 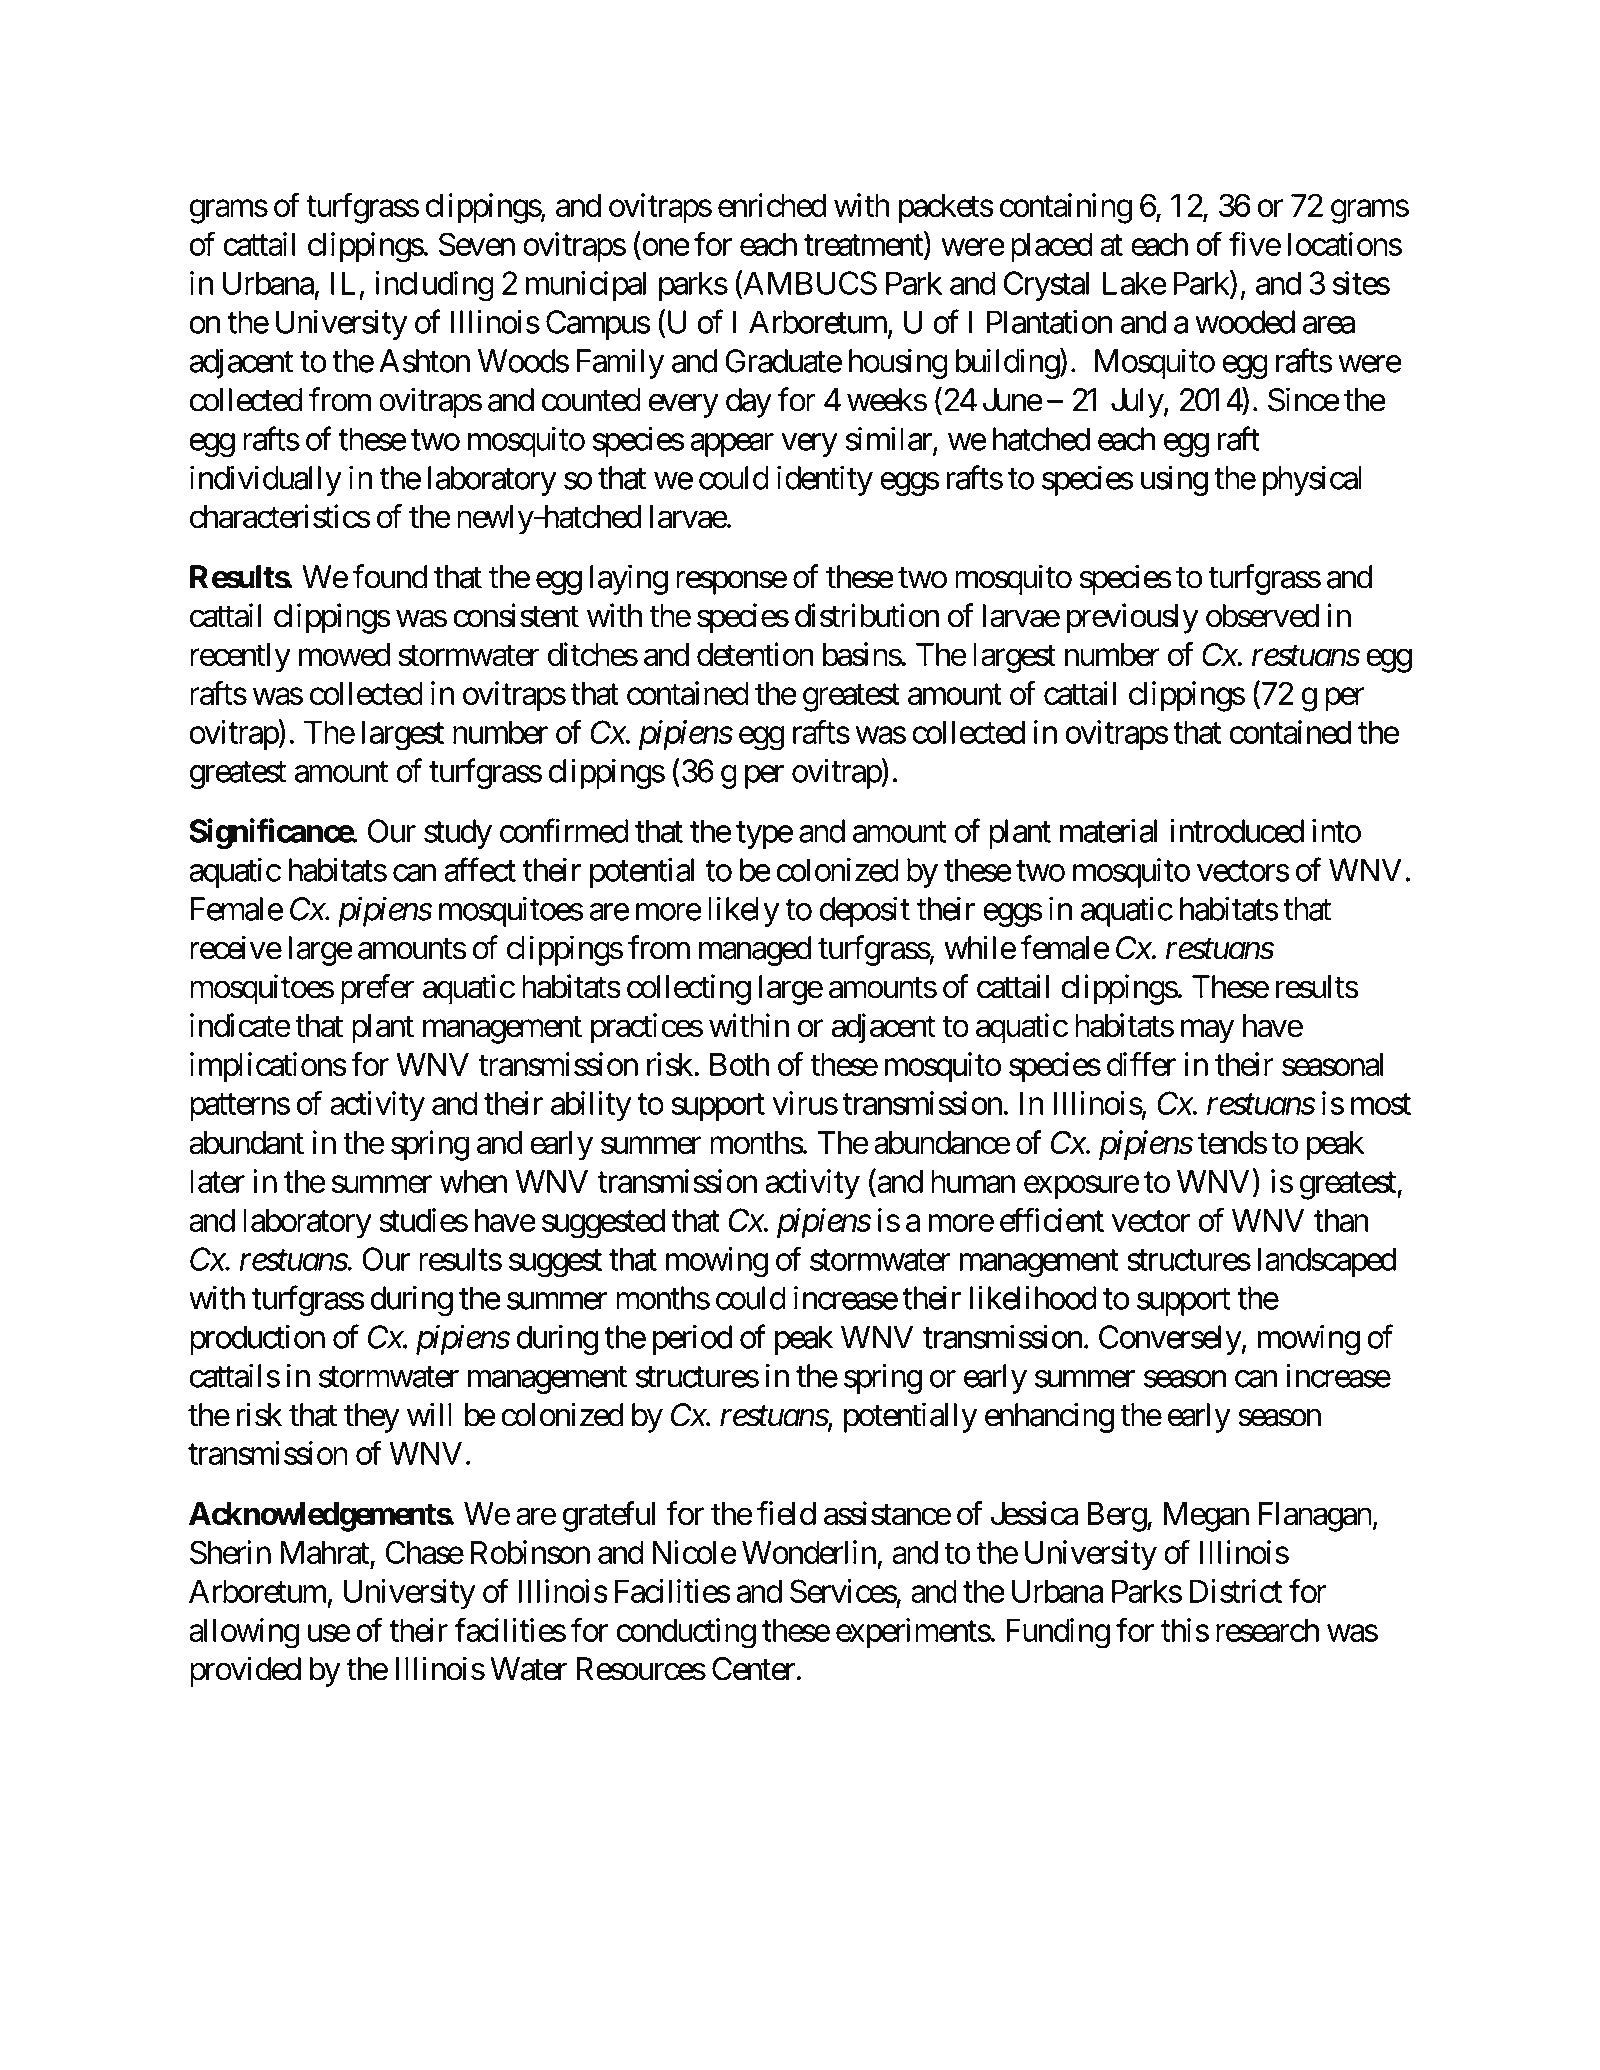 I want to click on may, so click(x=1208, y=1032).
